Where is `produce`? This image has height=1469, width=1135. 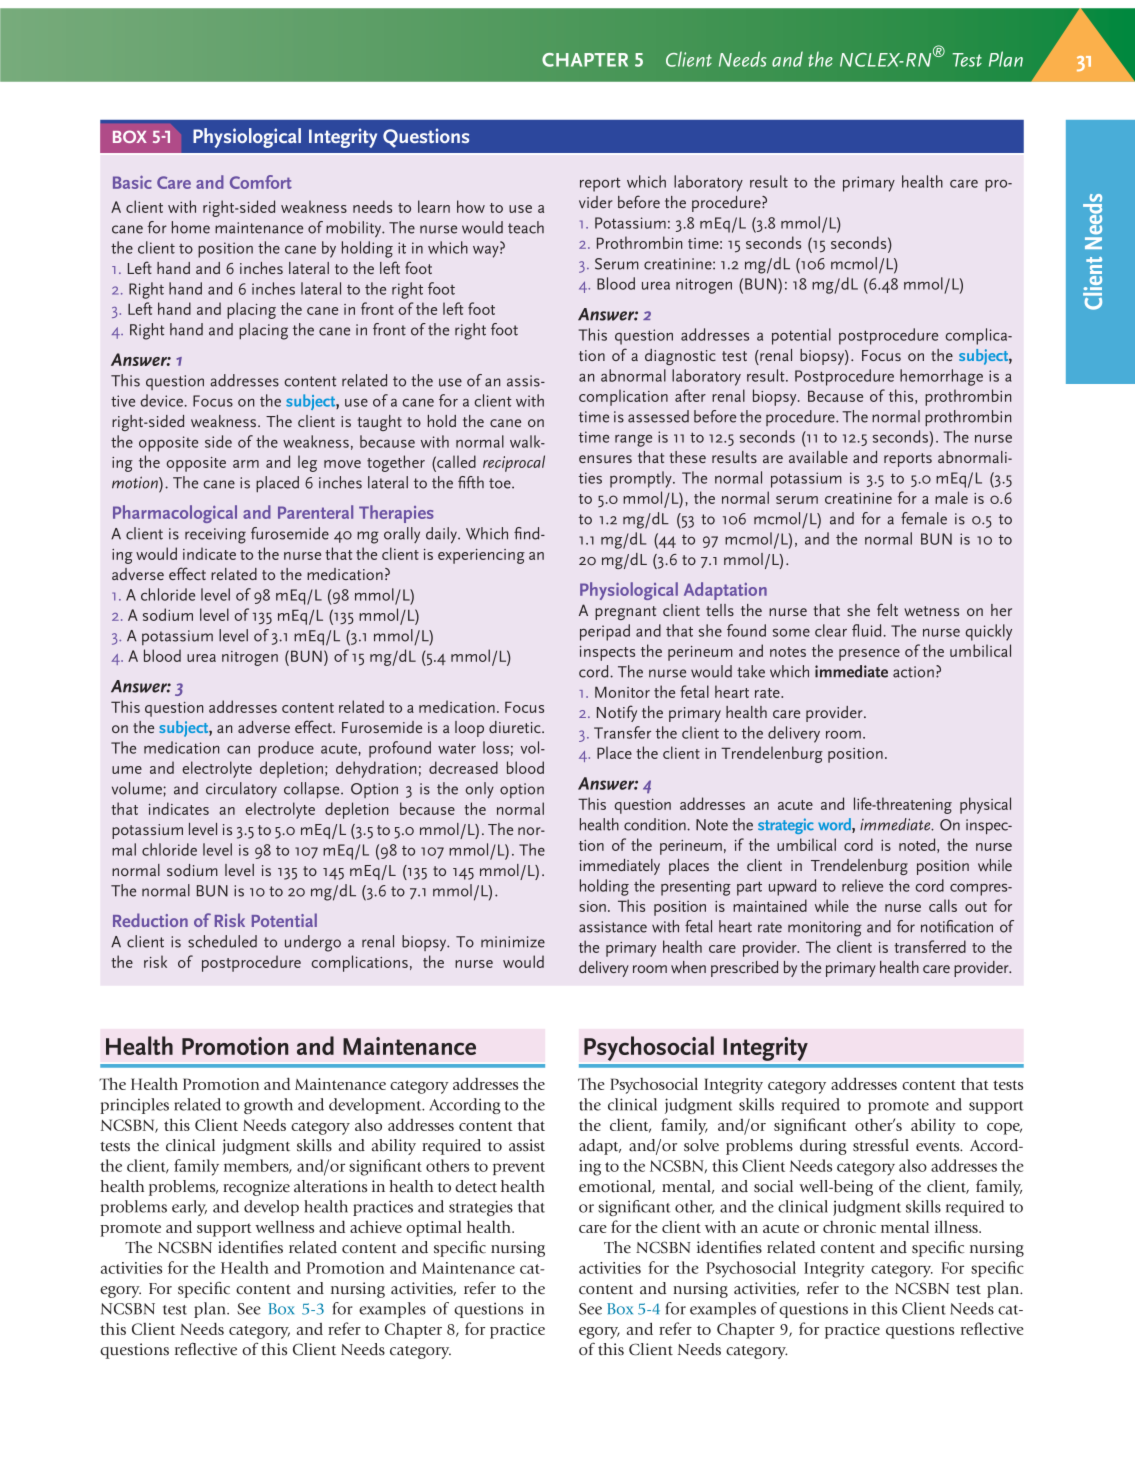 produce is located at coordinates (286, 749).
